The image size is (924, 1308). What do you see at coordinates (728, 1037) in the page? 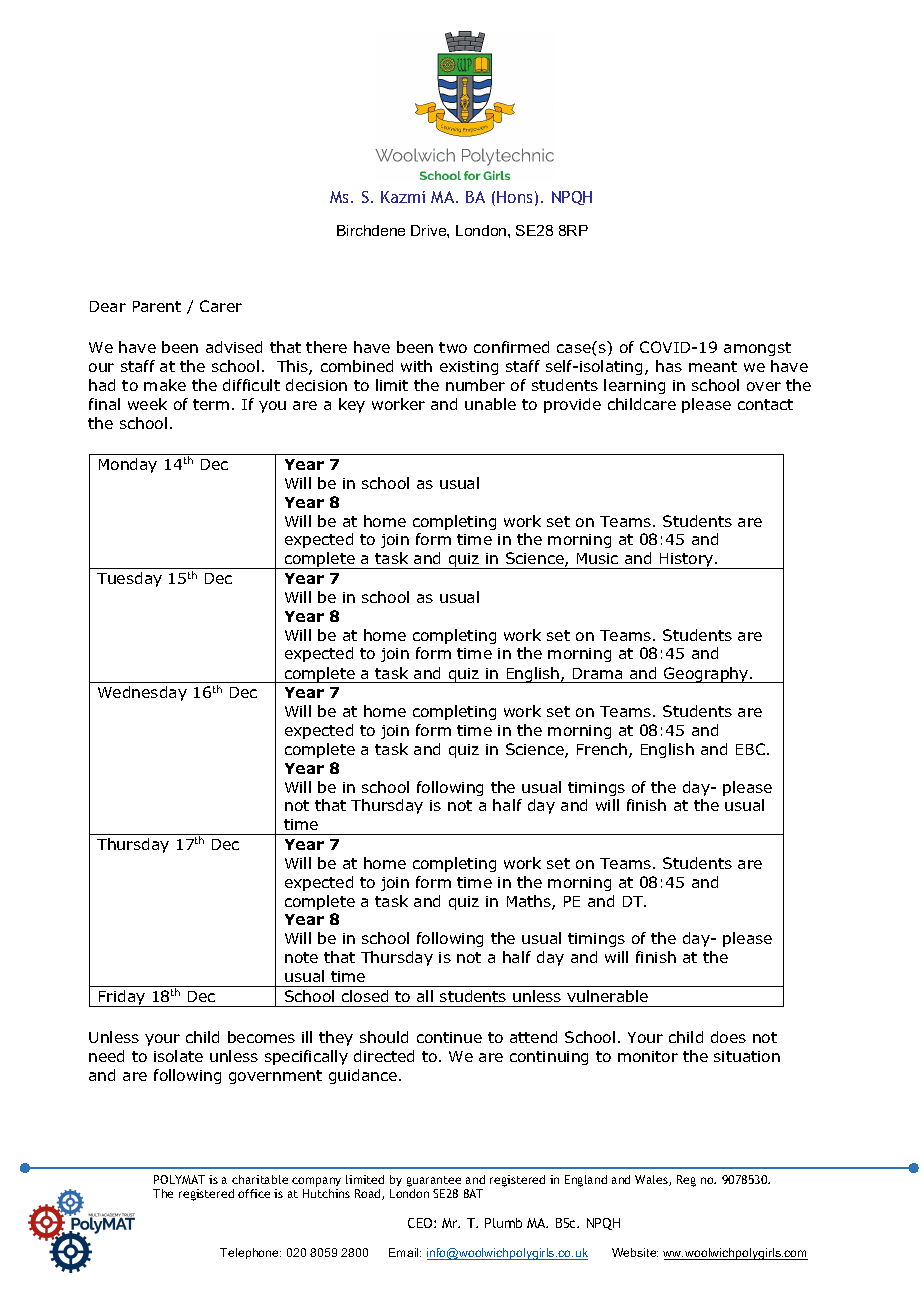
I see `does` at bounding box center [728, 1037].
